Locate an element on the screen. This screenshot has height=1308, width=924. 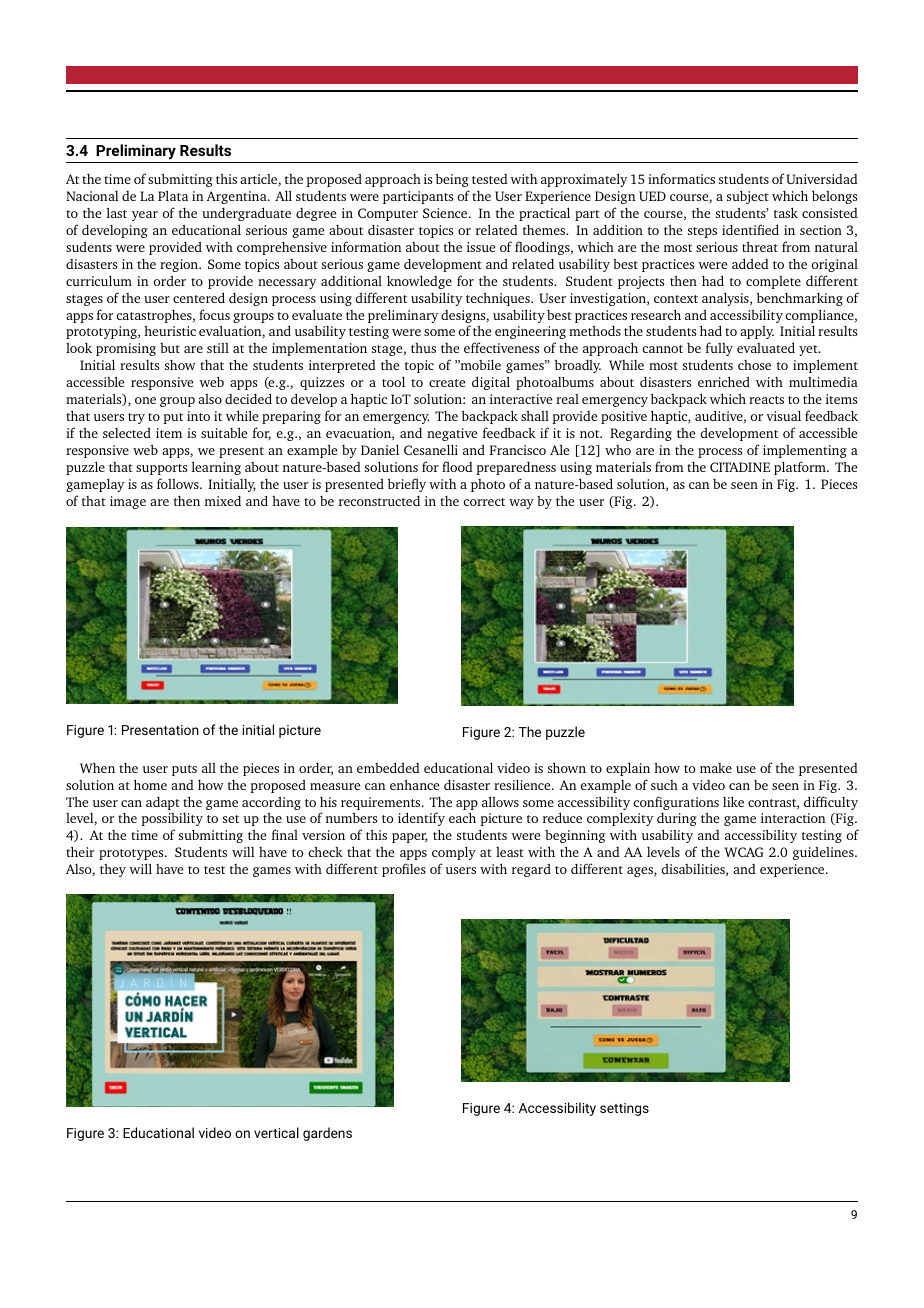
adapt is located at coordinates (163, 803).
